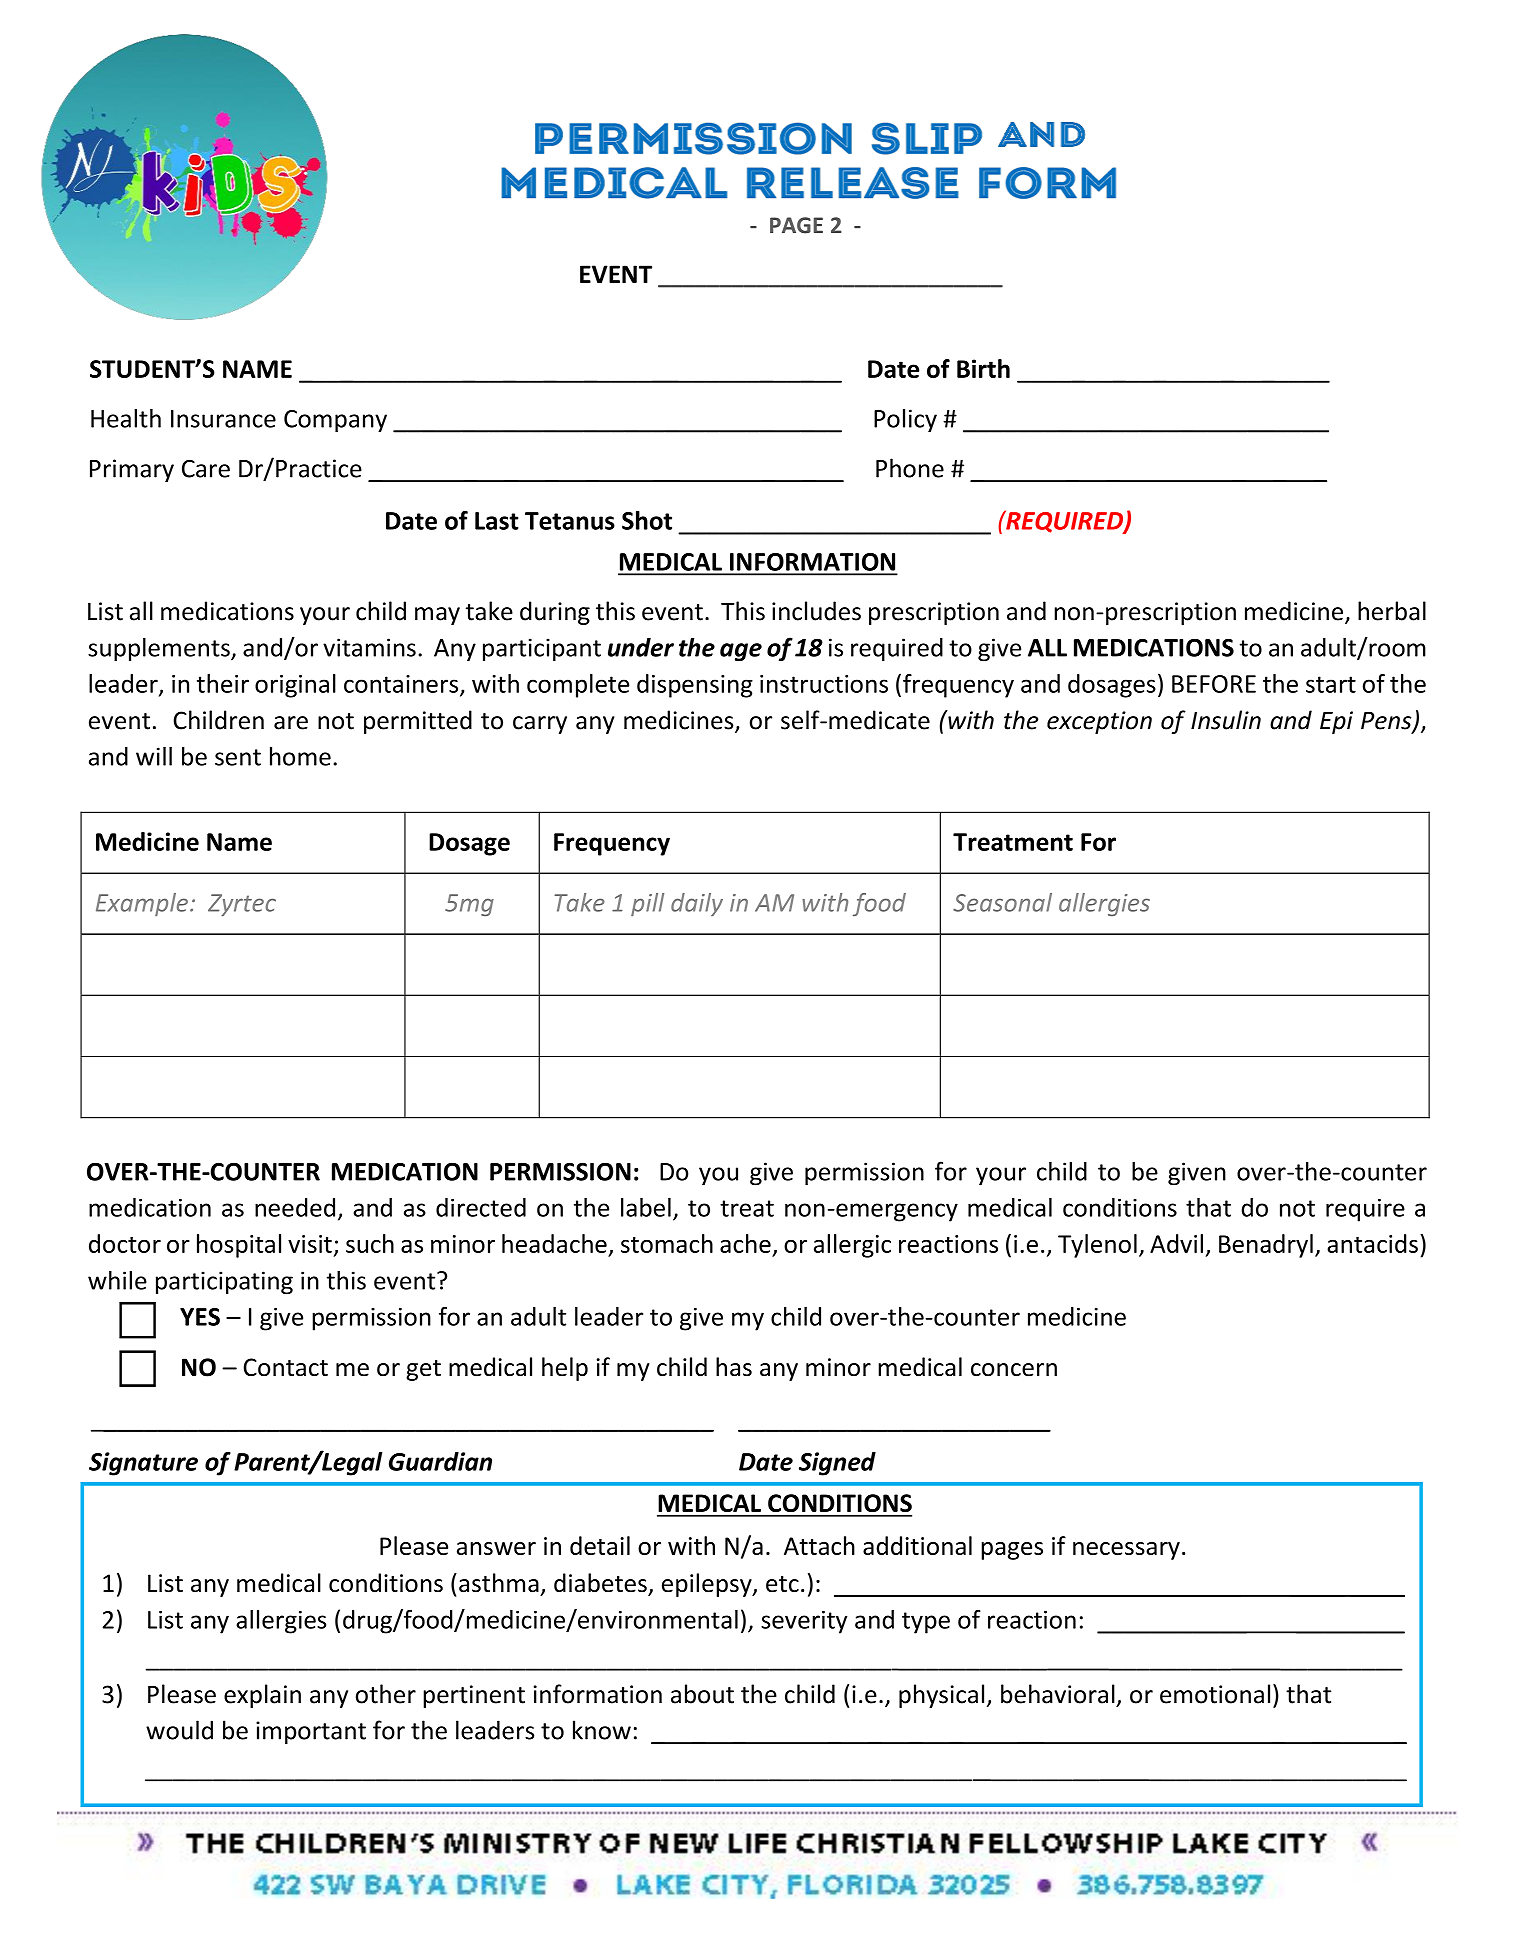 The image size is (1515, 1960). Describe the element at coordinates (983, 368) in the screenshot. I see `Birth` at that location.
